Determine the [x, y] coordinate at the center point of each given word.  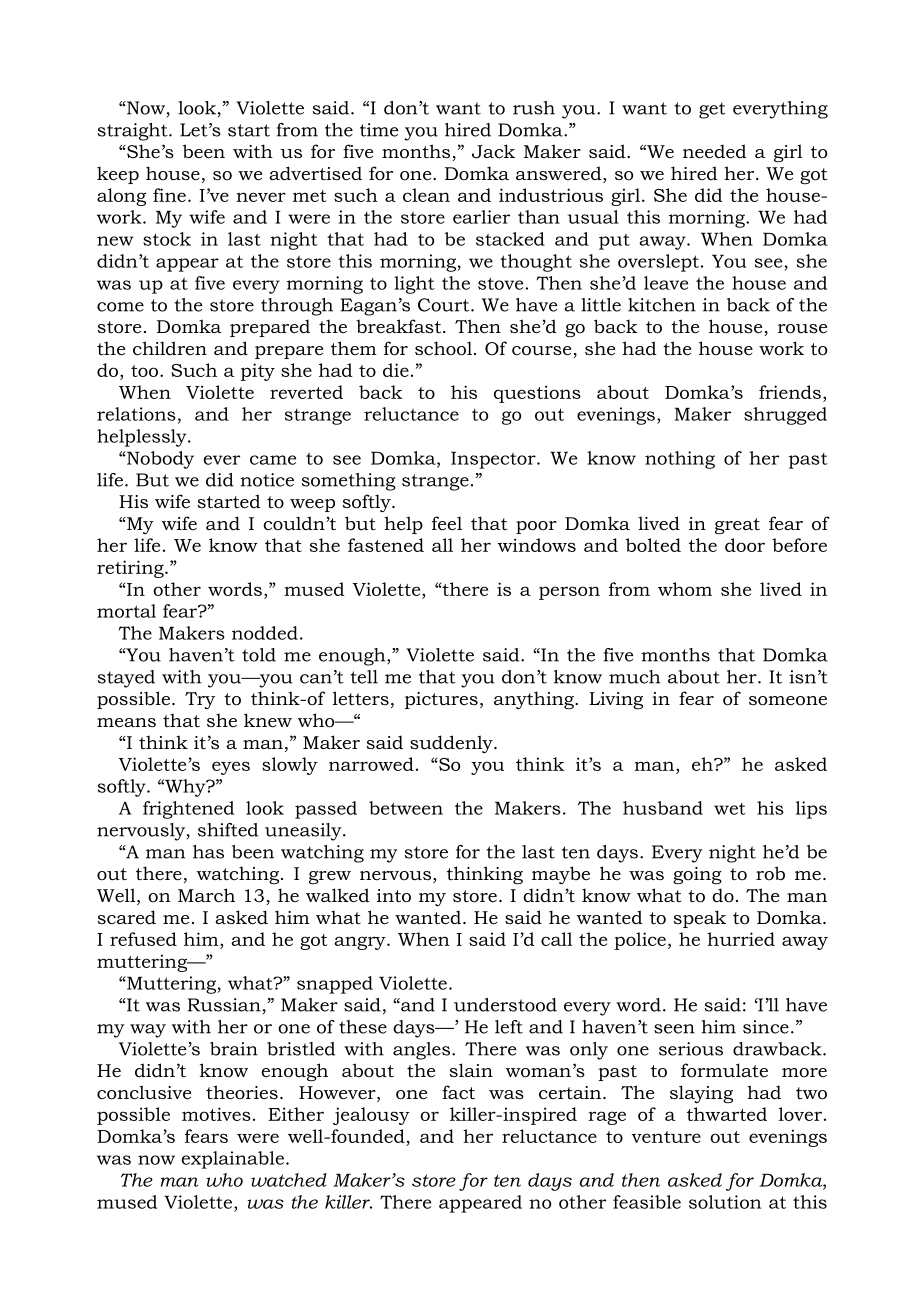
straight [134, 132]
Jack [493, 151]
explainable [234, 1160]
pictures [441, 700]
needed [715, 151]
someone [788, 701]
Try [200, 700]
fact [458, 1092]
